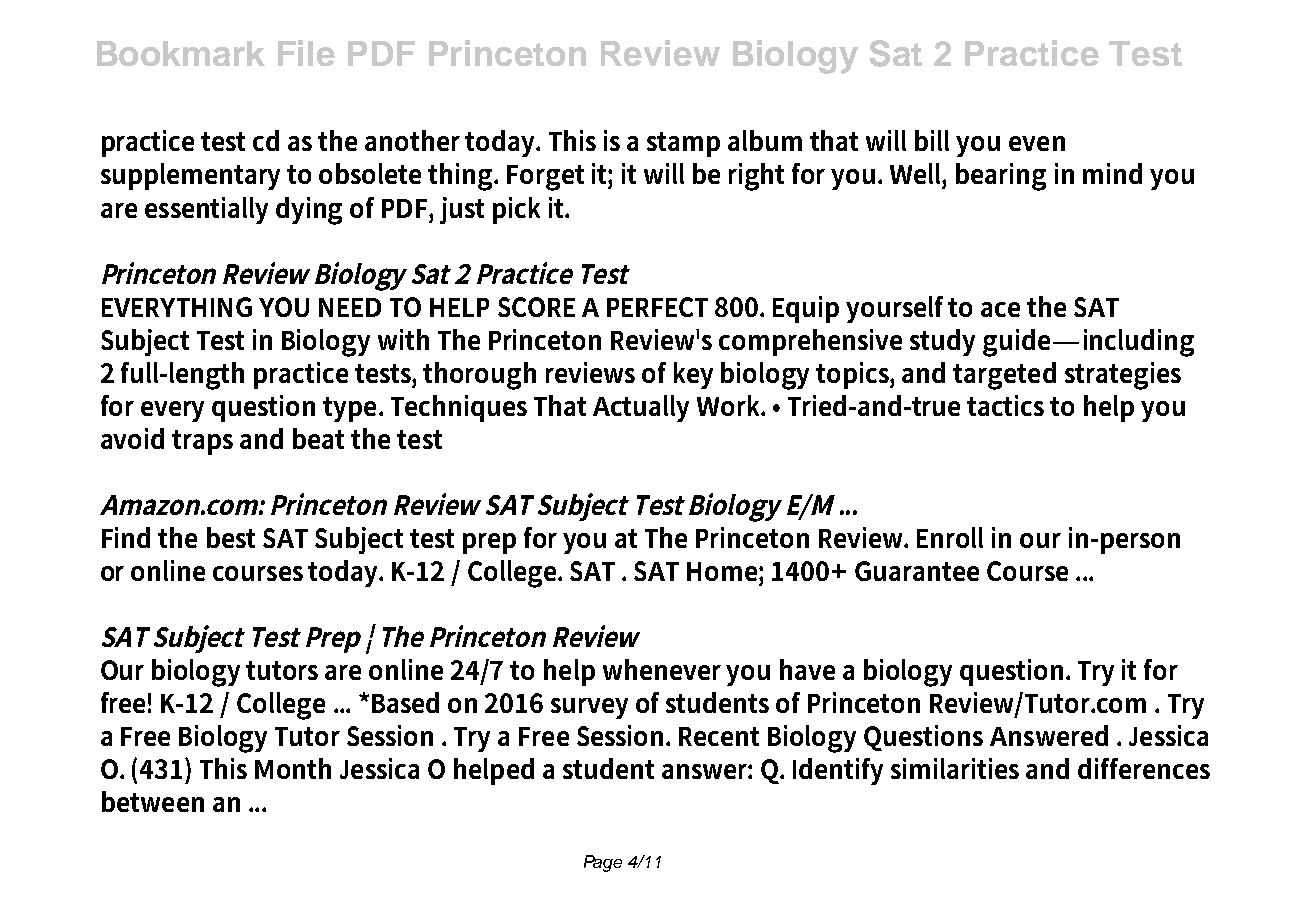 Image resolution: width=1311 pixels, height=924 pixels. Describe the element at coordinates (153, 801) in the document. I see `between` at that location.
